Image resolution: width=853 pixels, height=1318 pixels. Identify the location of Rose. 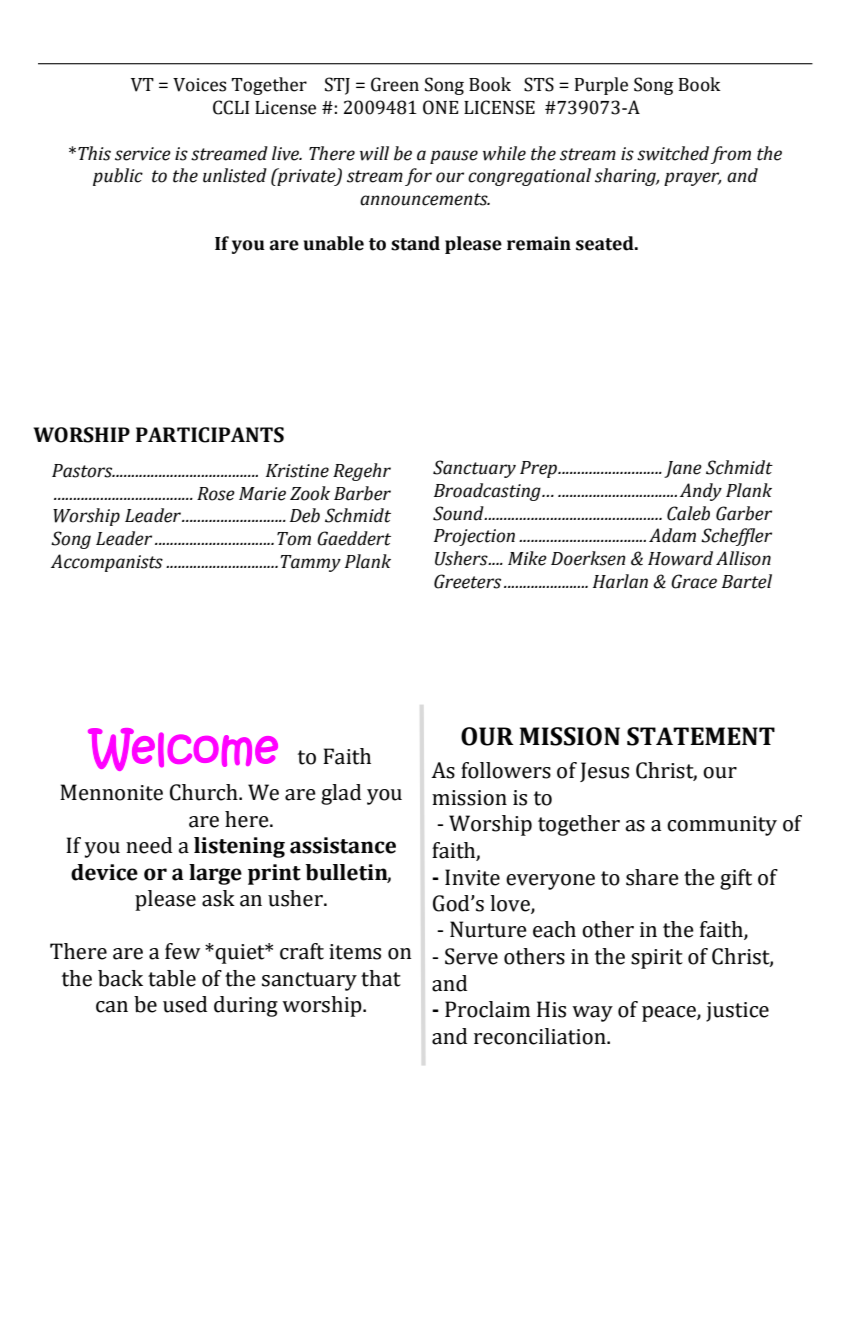
(216, 494).
